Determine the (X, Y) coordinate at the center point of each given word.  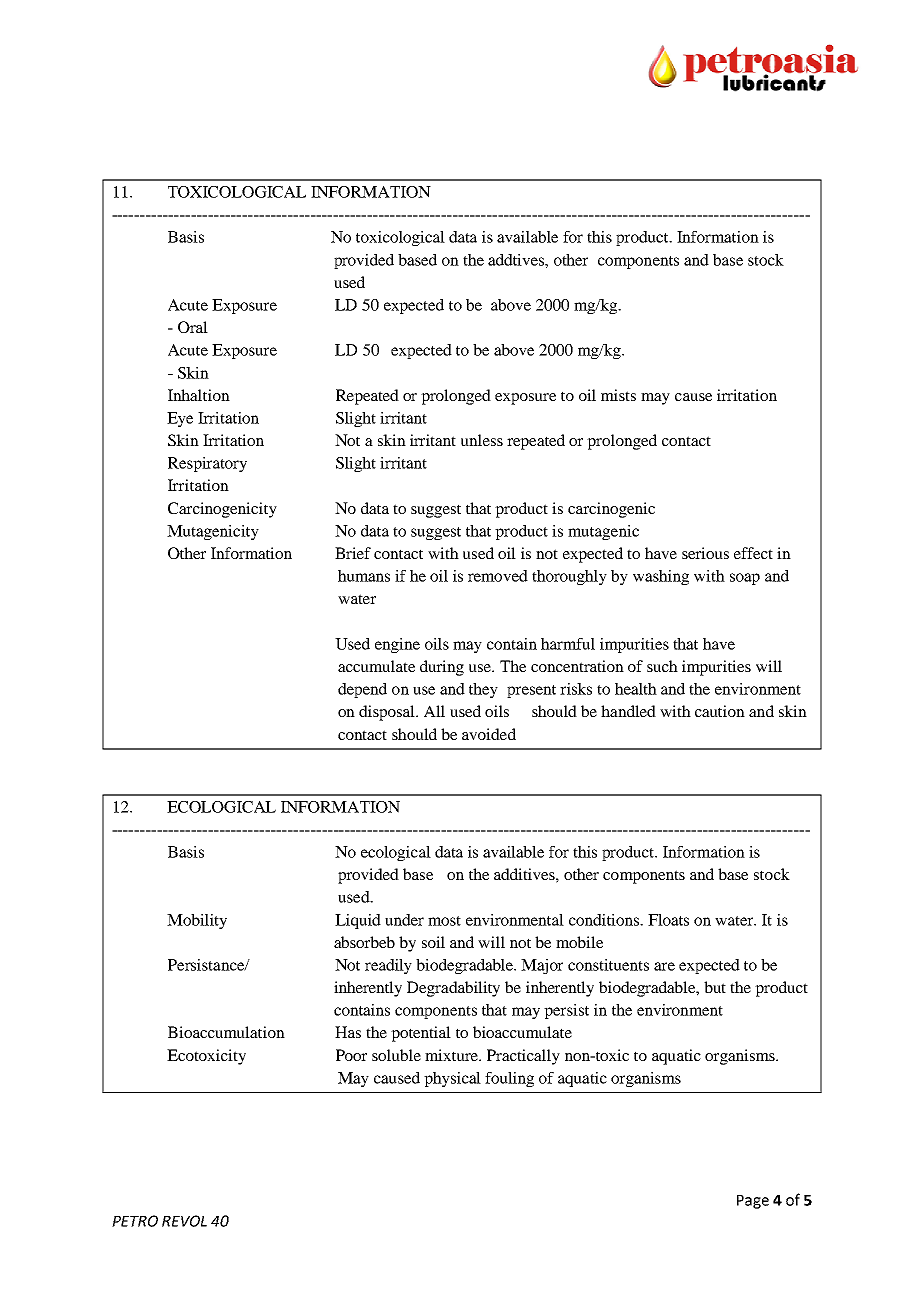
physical (452, 1079)
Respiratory (207, 464)
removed (498, 576)
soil (433, 942)
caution (720, 711)
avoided (489, 734)
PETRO (135, 1221)
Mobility (197, 921)
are (664, 966)
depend (362, 690)
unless (482, 440)
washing (661, 577)
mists (618, 395)
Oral (193, 327)
